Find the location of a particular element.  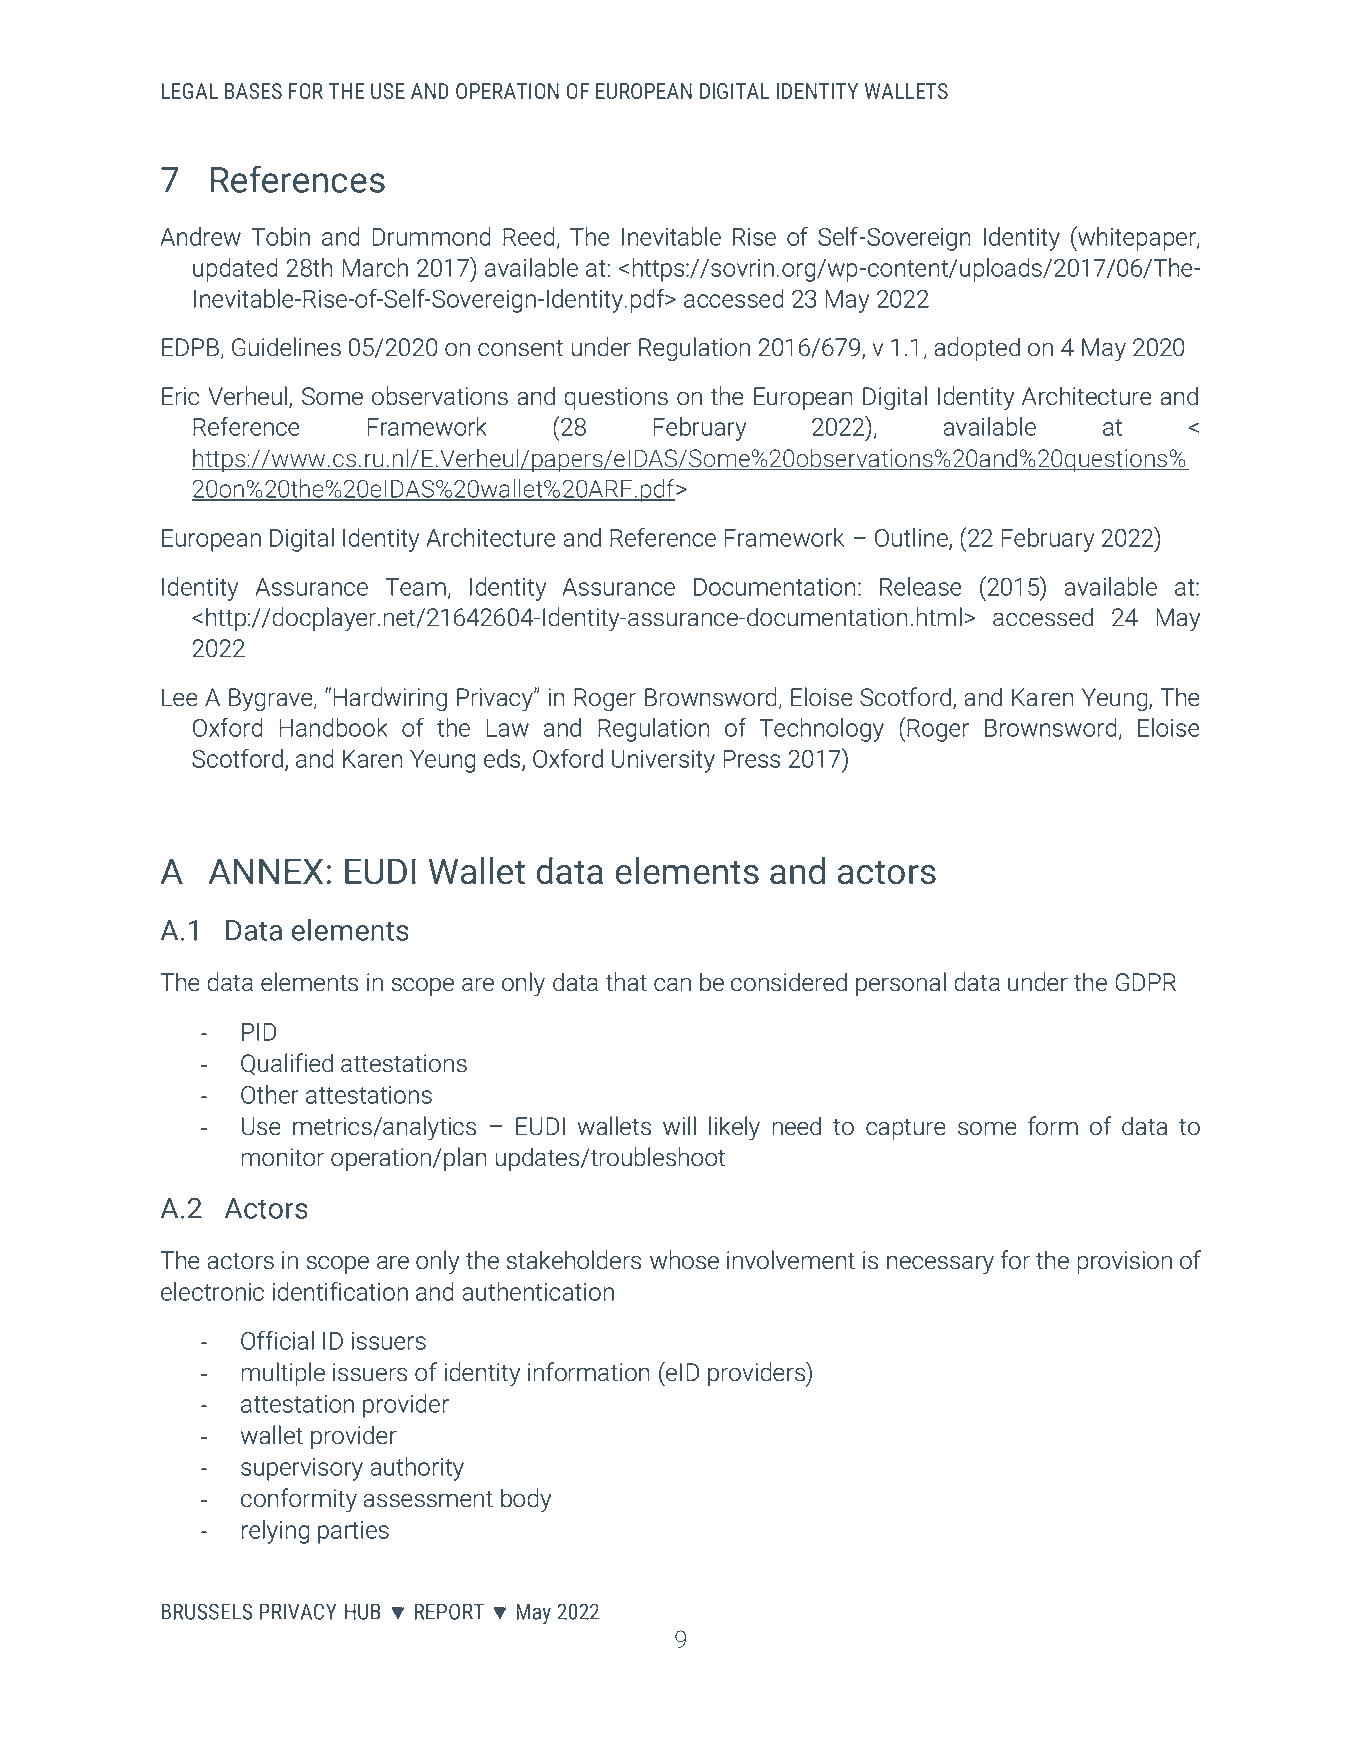

body is located at coordinates (526, 1500).
